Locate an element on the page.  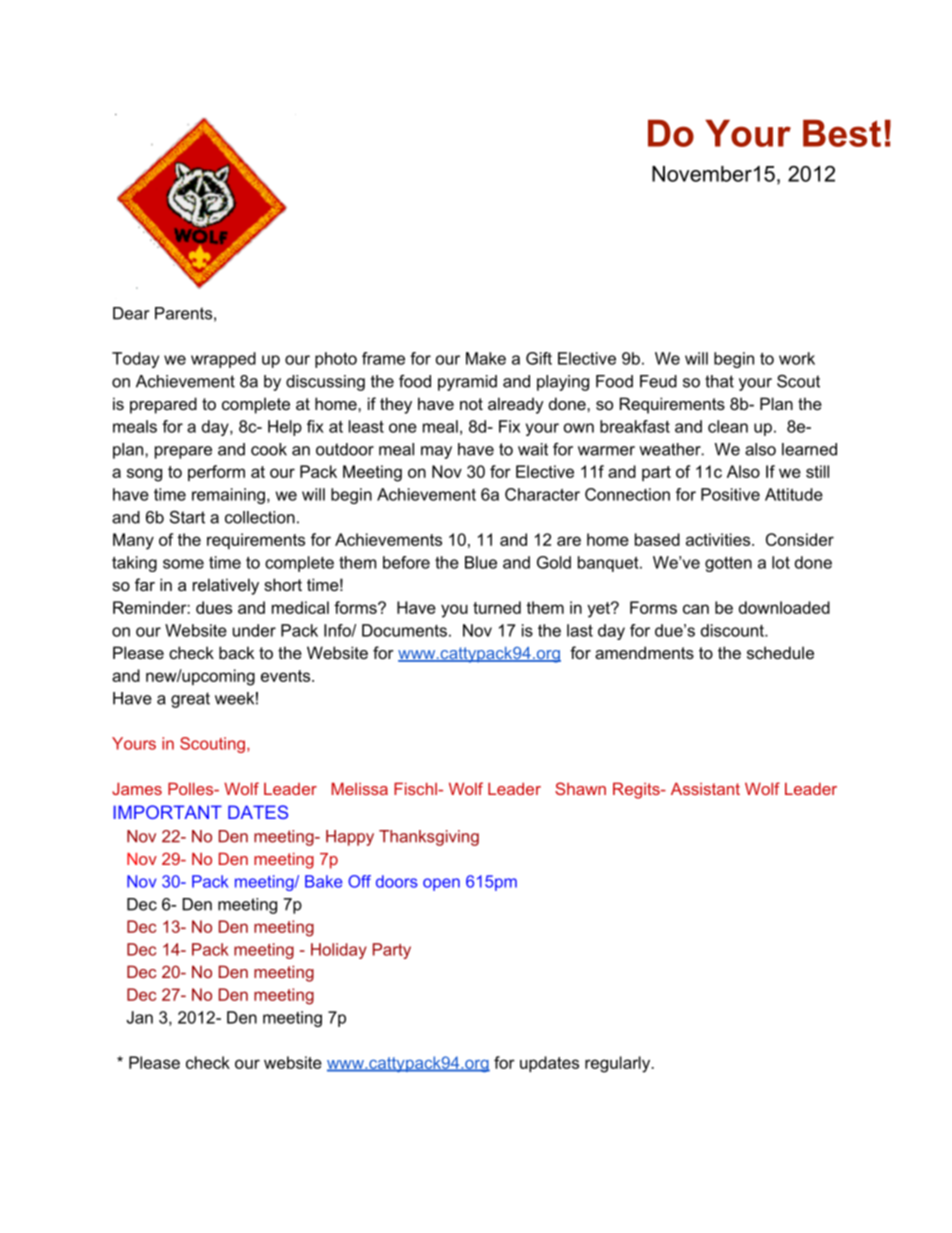
that is located at coordinates (719, 381).
